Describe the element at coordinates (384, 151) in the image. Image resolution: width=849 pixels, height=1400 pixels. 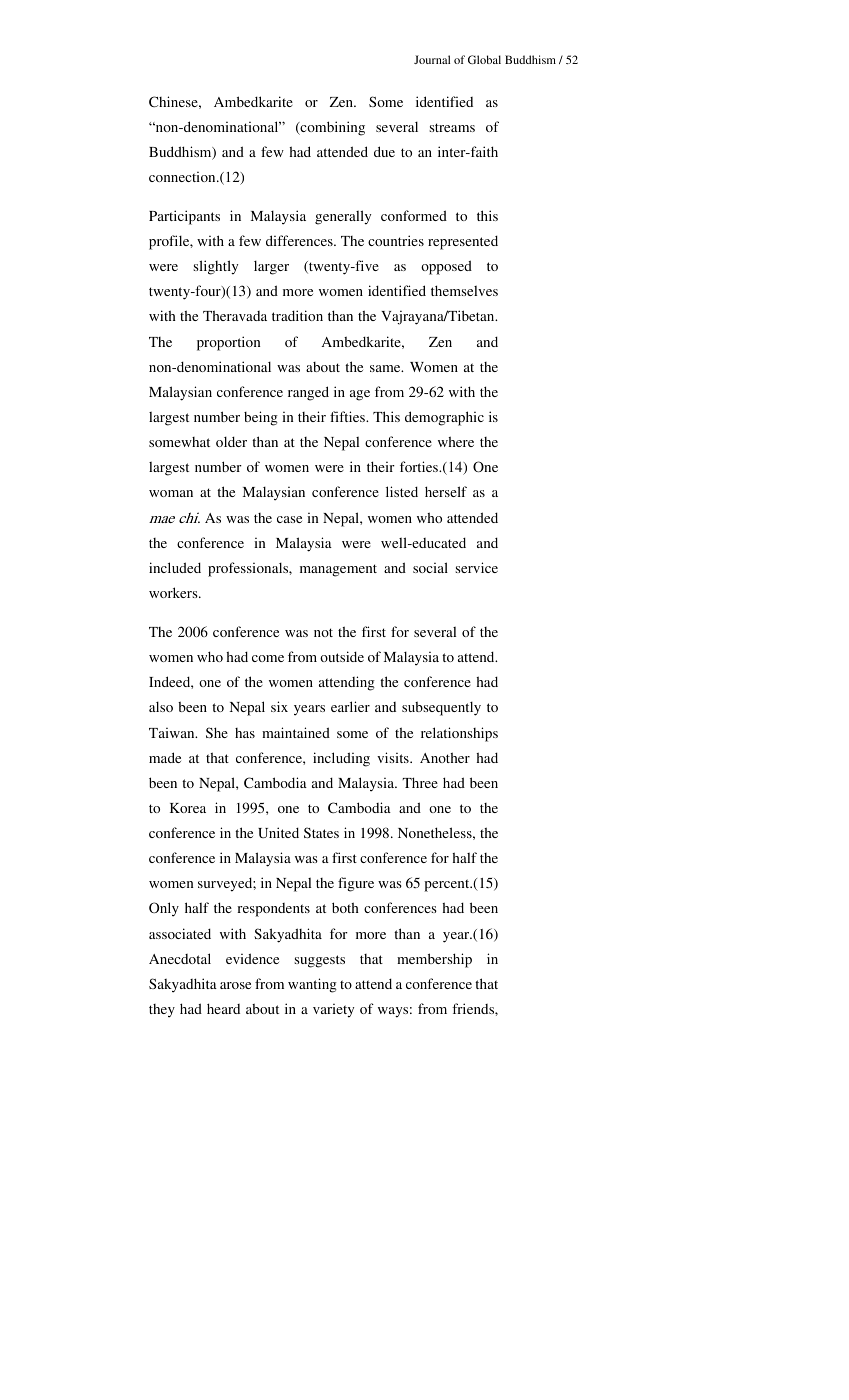
I see `due` at that location.
